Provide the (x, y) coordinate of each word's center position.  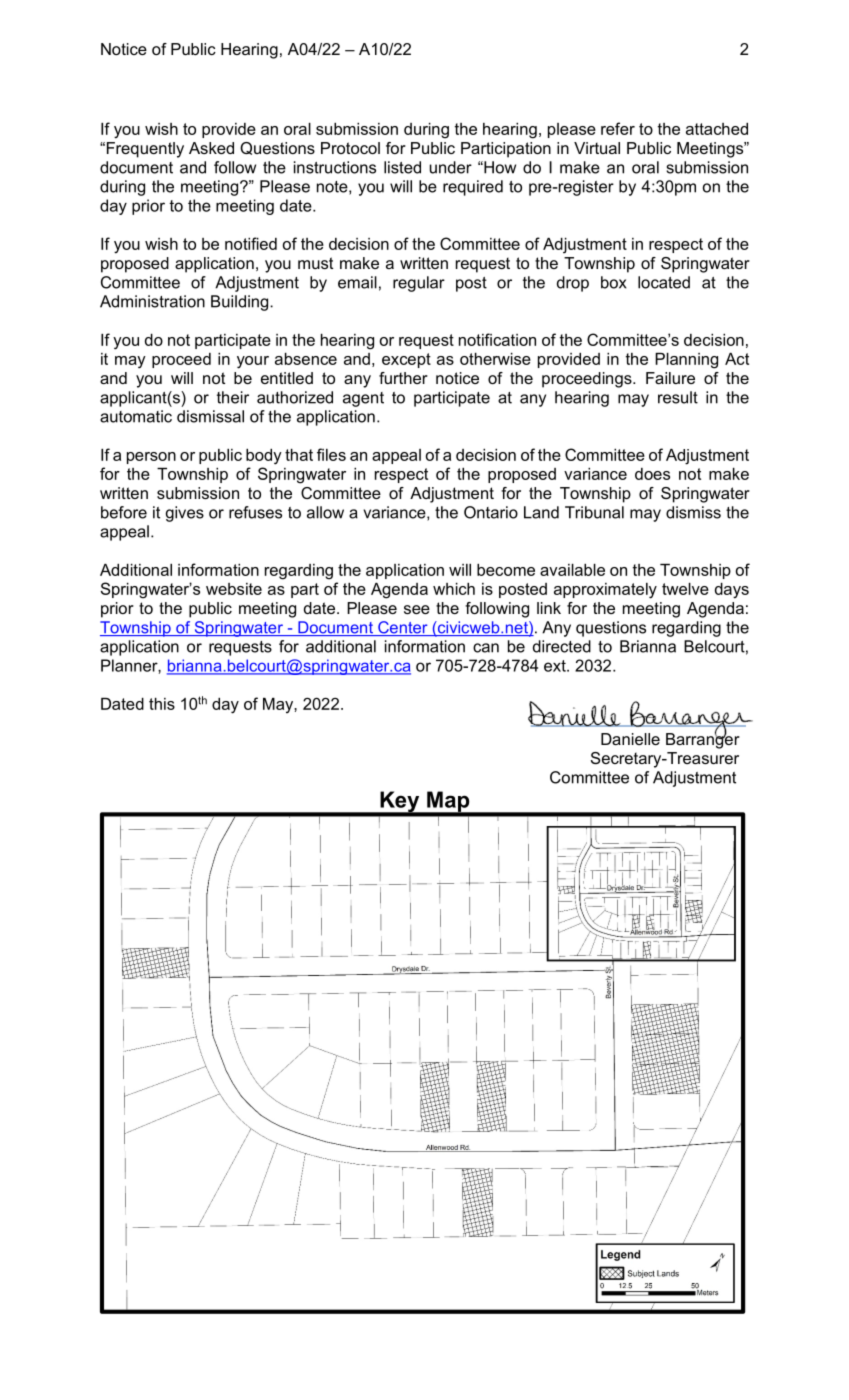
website (234, 589)
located (664, 282)
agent (363, 399)
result (678, 397)
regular (419, 284)
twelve (685, 589)
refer (618, 128)
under (451, 167)
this (162, 704)
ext (556, 666)
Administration (152, 301)
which (454, 589)
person (151, 458)
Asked (211, 148)
